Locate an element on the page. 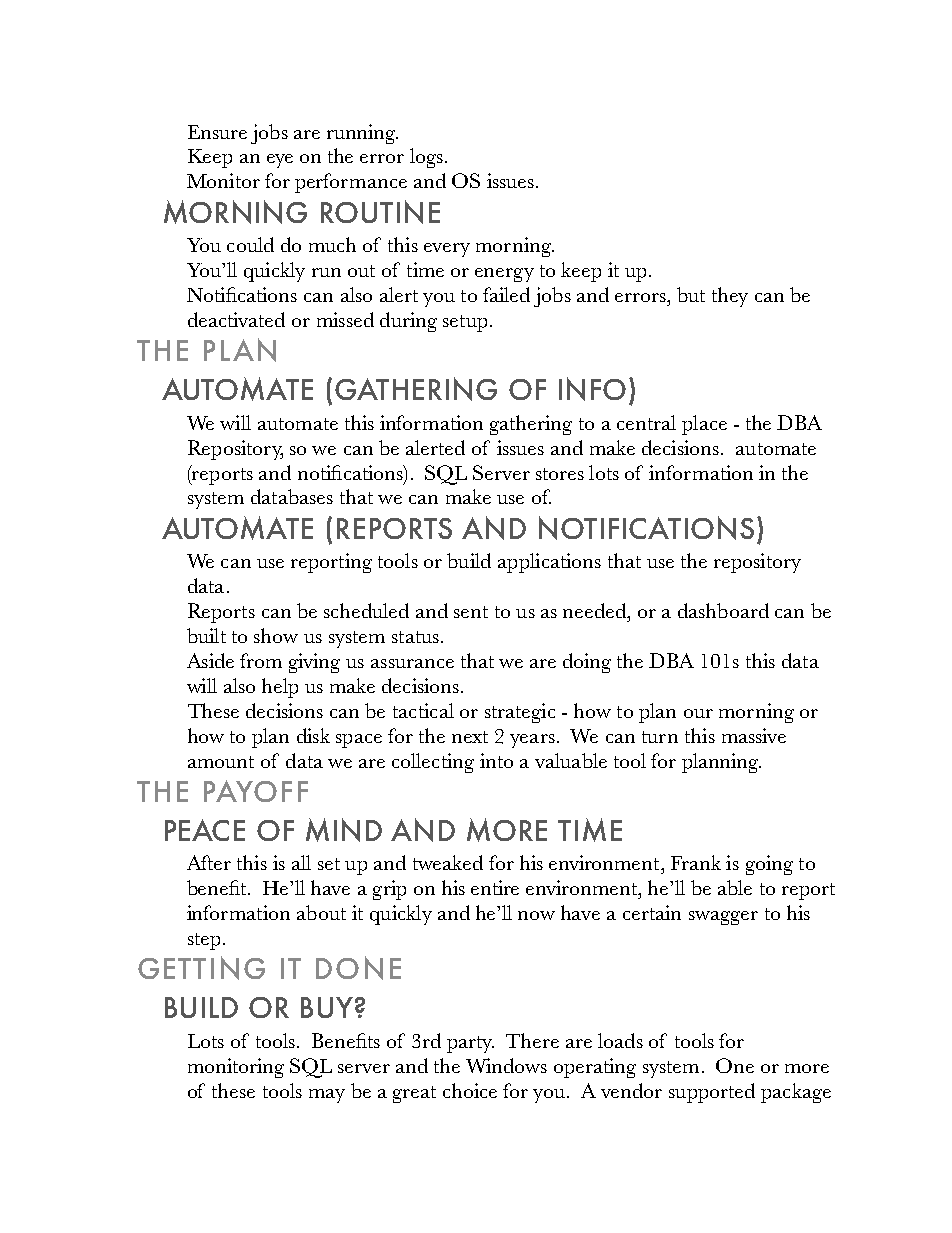 This page has height=1233, width=952. eye is located at coordinates (280, 161).
